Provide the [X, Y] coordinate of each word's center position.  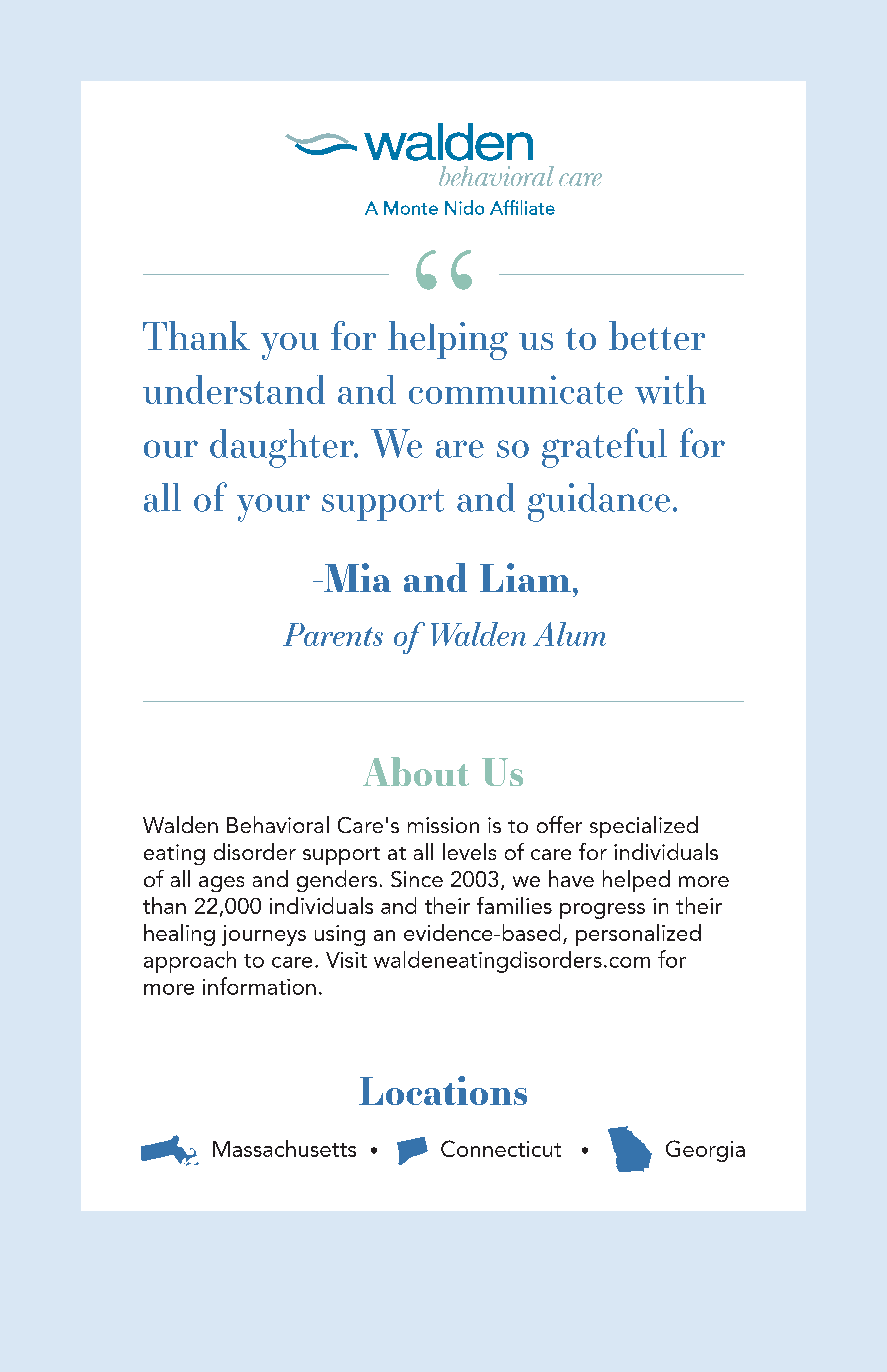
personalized [638, 935]
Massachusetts [284, 1148]
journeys [264, 935]
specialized [644, 827]
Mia [356, 577]
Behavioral [278, 824]
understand [234, 389]
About [416, 771]
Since [417, 879]
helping [448, 340]
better [657, 335]
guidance [599, 502]
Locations [443, 1090]
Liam [525, 577]
